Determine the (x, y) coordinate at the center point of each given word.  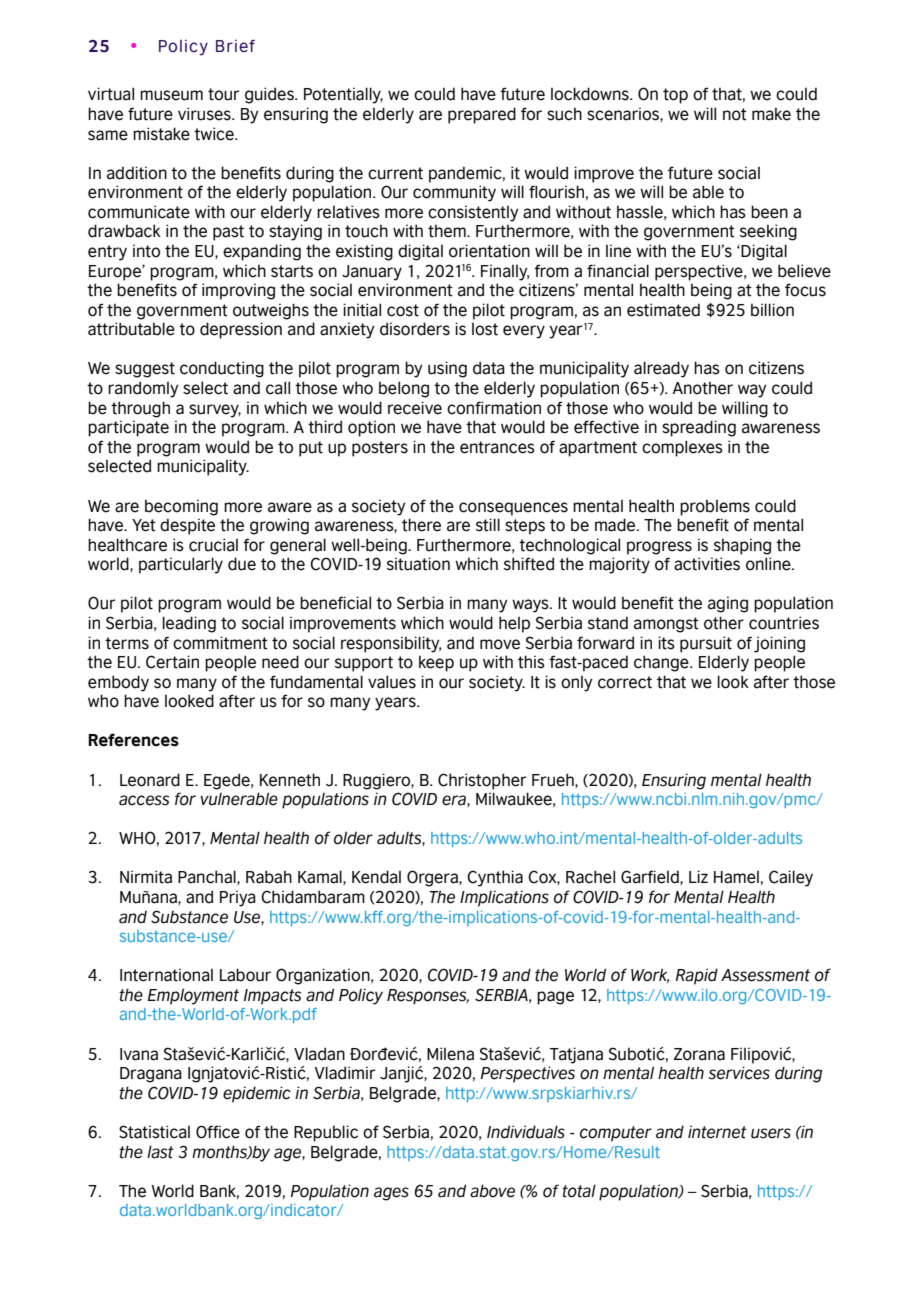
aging (728, 604)
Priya (238, 898)
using (447, 369)
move (500, 644)
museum (171, 95)
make (771, 114)
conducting (222, 369)
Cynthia (495, 878)
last (160, 1152)
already (661, 369)
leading (189, 624)
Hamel (736, 877)
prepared (482, 115)
